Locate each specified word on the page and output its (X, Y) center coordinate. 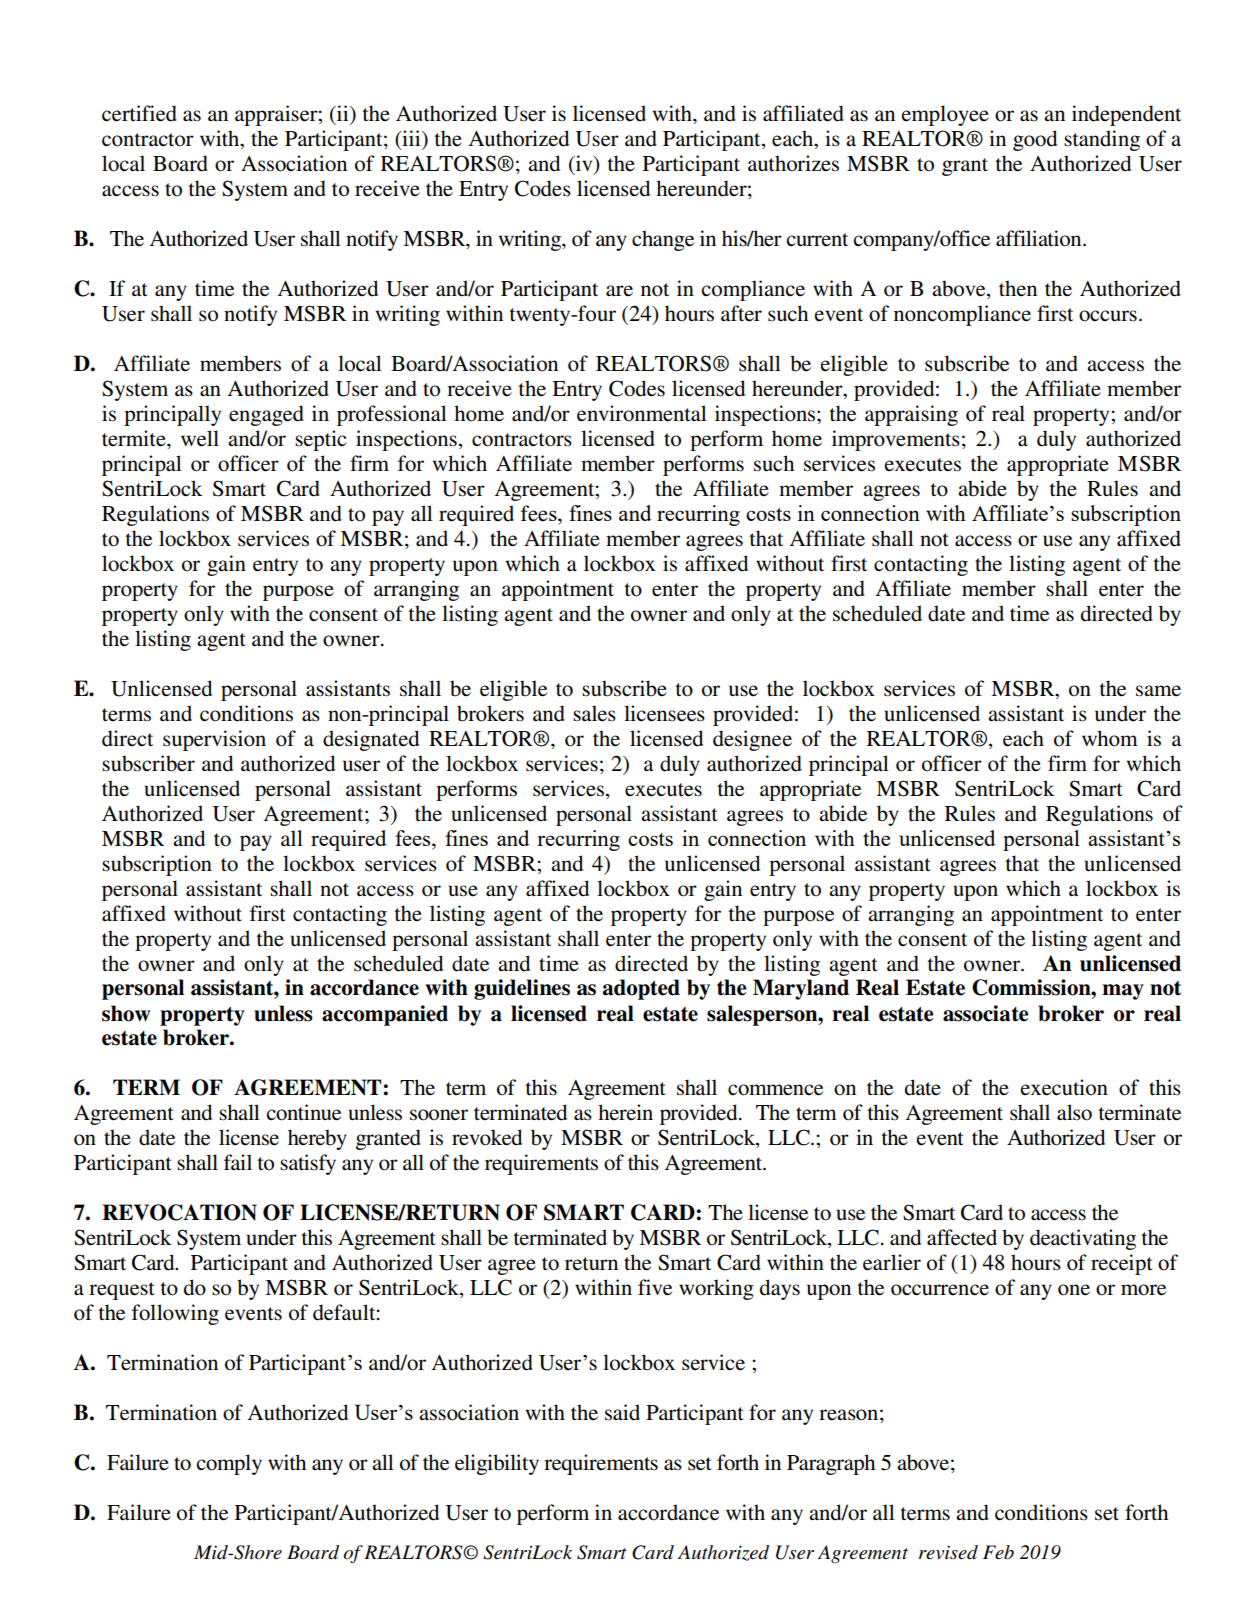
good (1035, 140)
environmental (642, 413)
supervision (214, 740)
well (200, 438)
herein (625, 1112)
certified (139, 113)
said (622, 1412)
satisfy (308, 1164)
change (663, 240)
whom (1110, 738)
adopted (641, 989)
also (1074, 1112)
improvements (896, 440)
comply (229, 1464)
